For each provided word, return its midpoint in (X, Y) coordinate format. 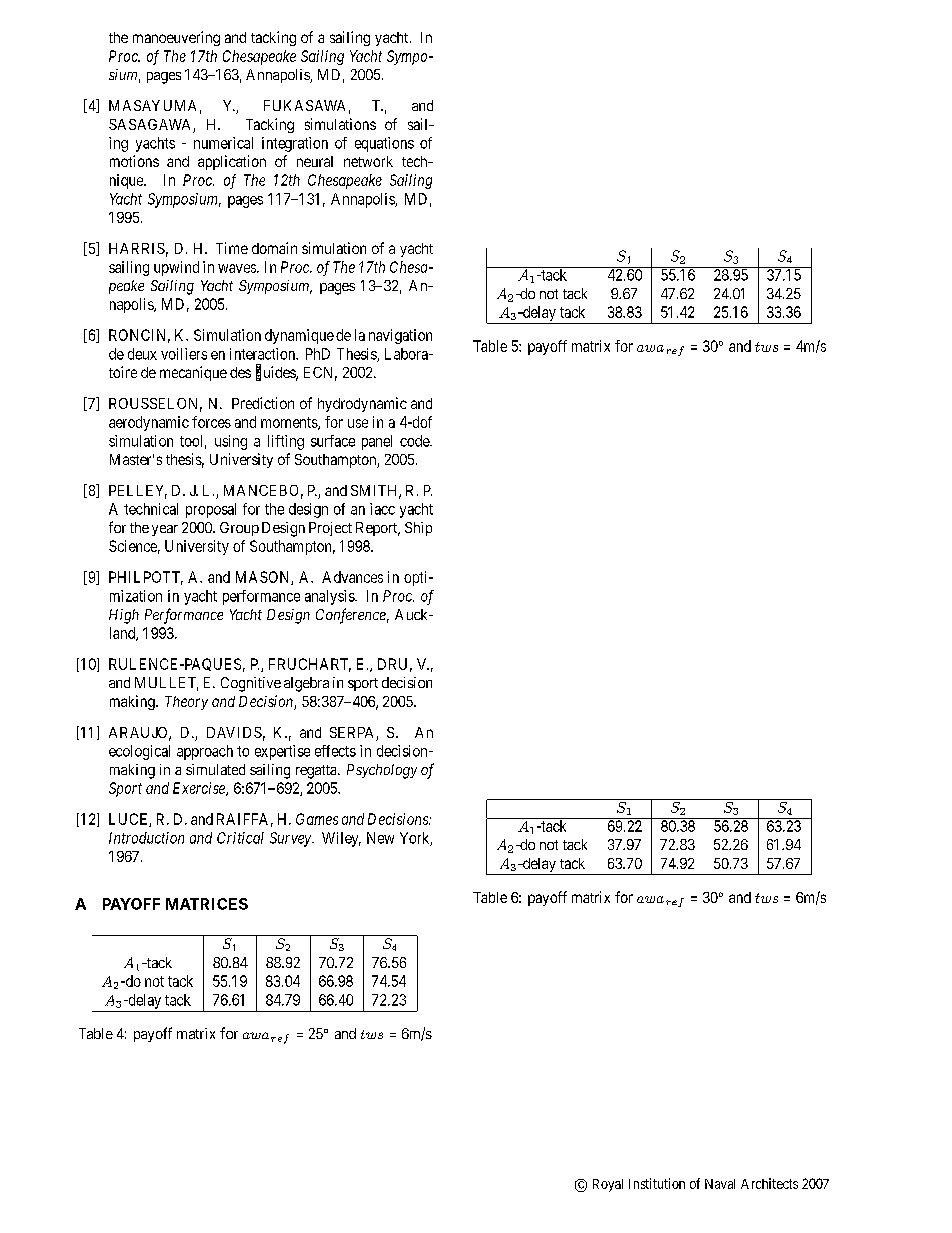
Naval (720, 1184)
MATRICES (207, 904)
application (232, 162)
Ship (418, 529)
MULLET (166, 684)
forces (211, 422)
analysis (330, 597)
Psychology (382, 771)
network (368, 161)
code (415, 441)
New (380, 838)
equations (384, 144)
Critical (240, 838)
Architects (769, 1183)
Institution (657, 1183)
